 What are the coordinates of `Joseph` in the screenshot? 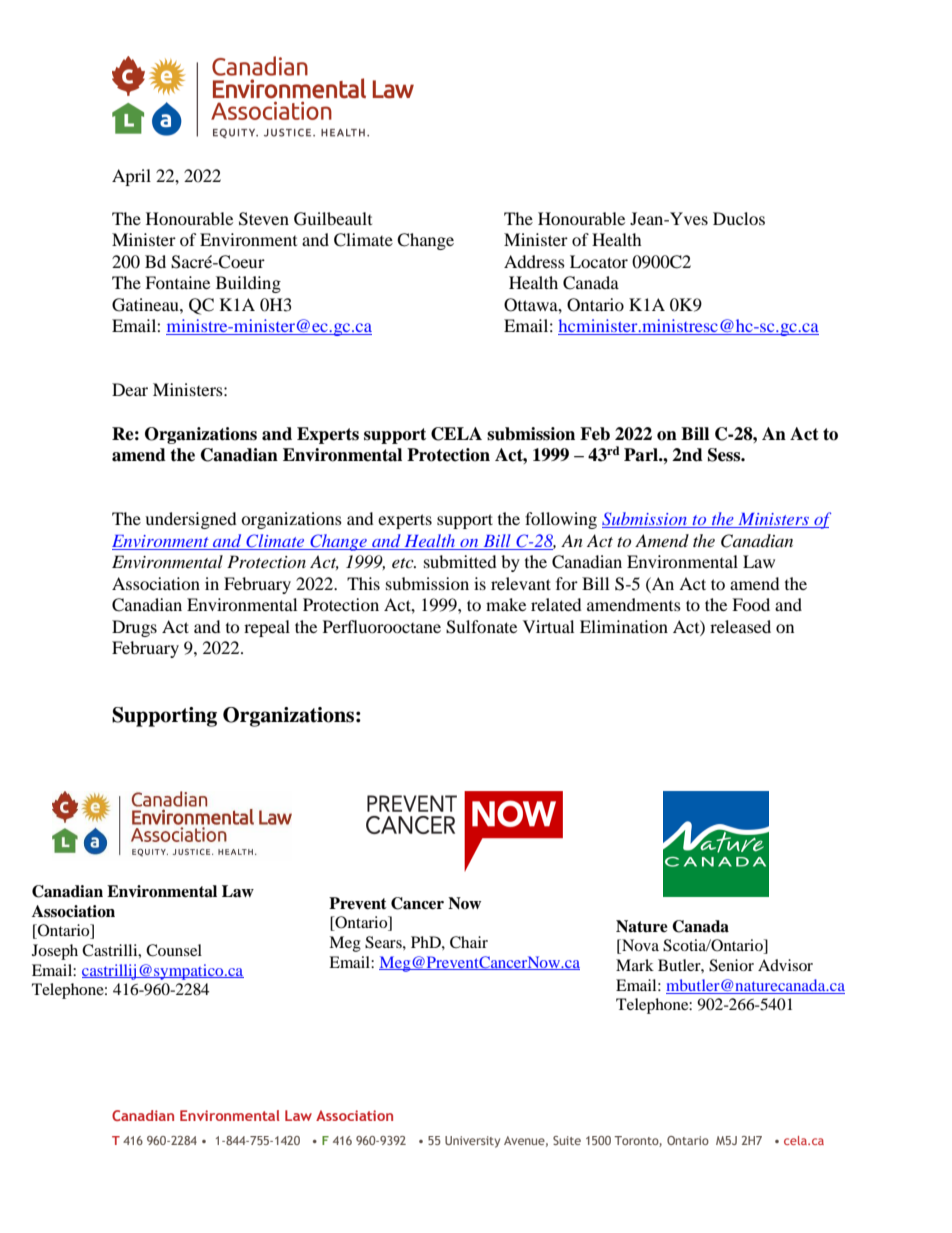 It's located at (55, 952).
